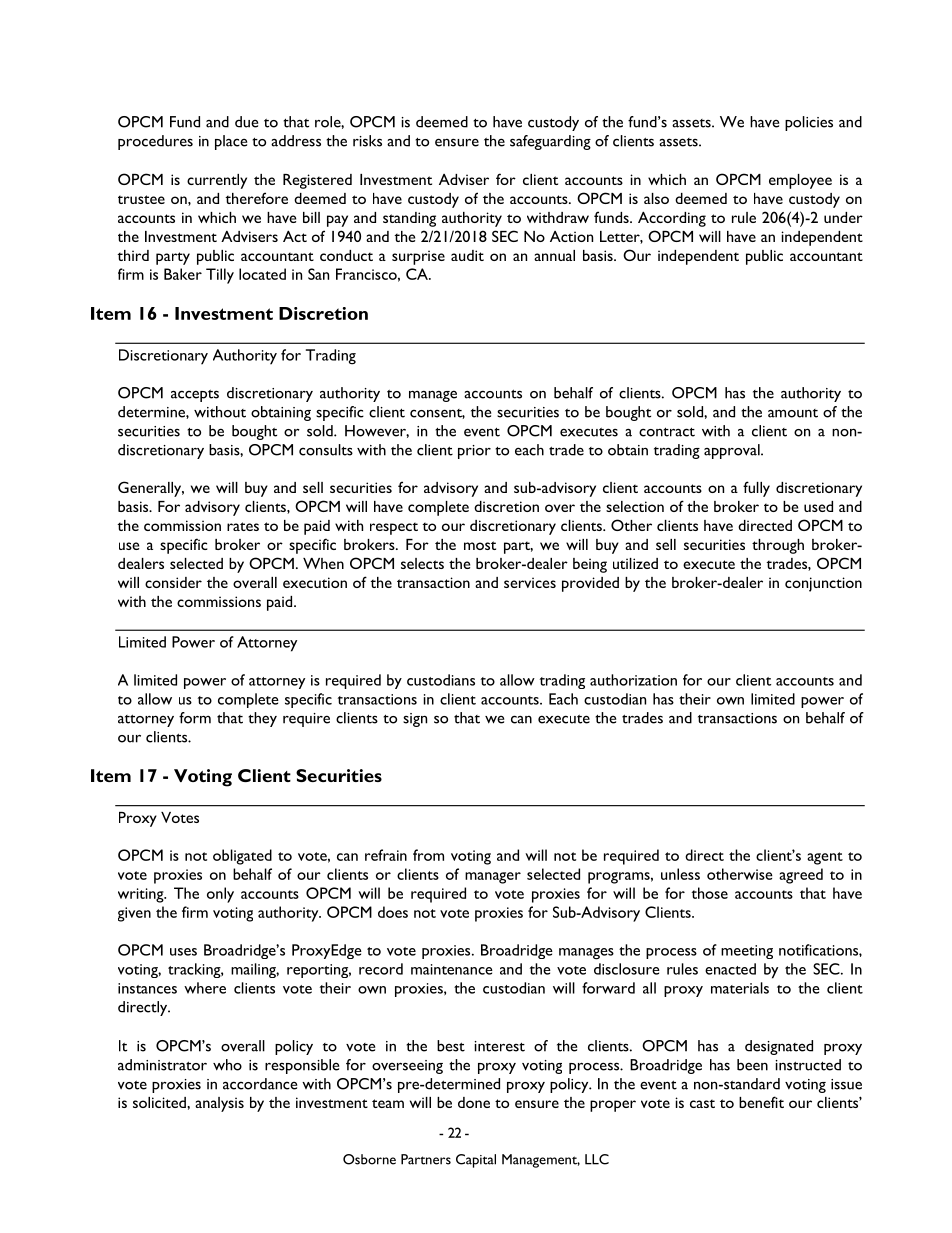 The width and height of the screenshot is (952, 1233). Describe the element at coordinates (747, 952) in the screenshot. I see `meeting` at that location.
